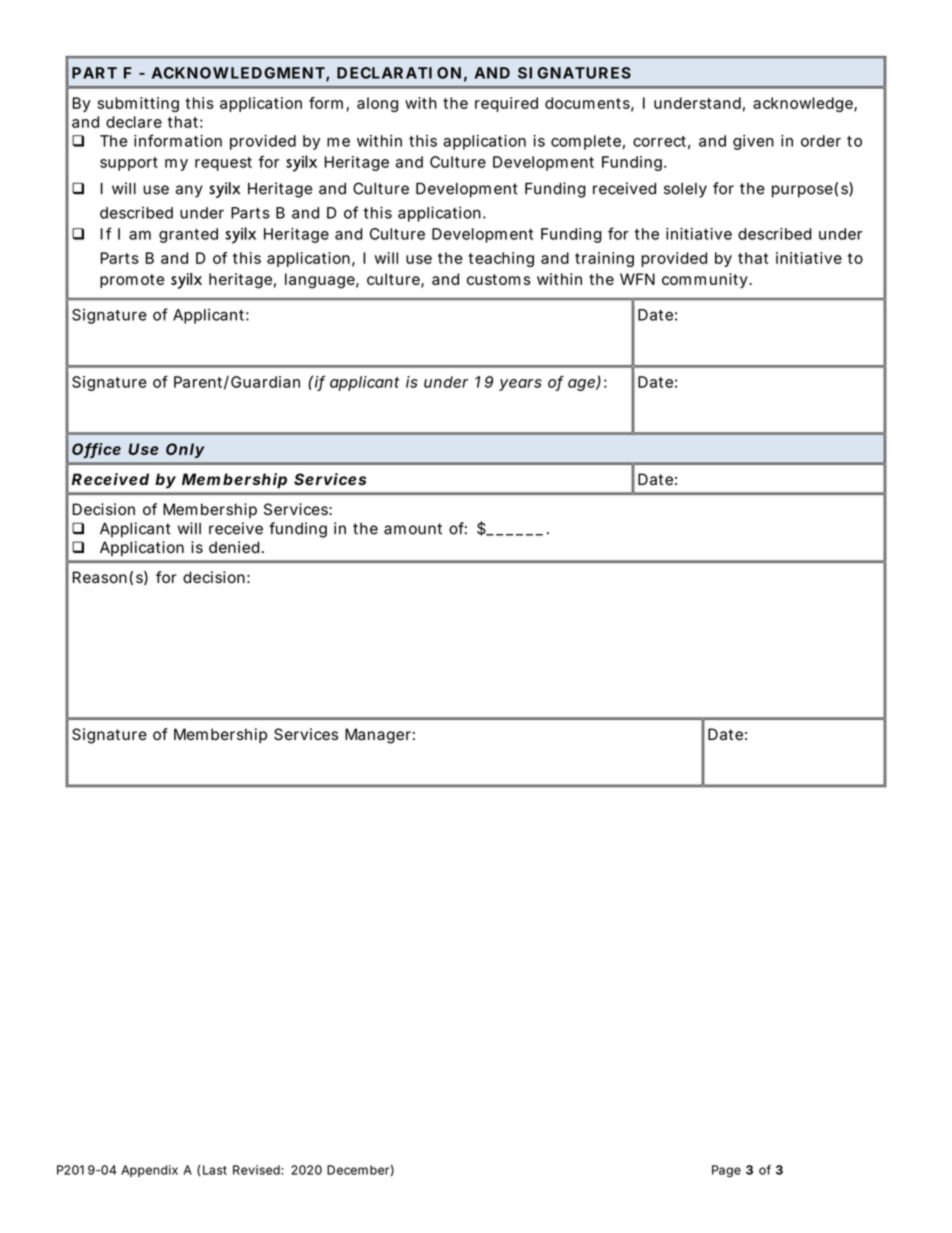 This screenshot has width=952, height=1233. Describe the element at coordinates (215, 1170) in the screenshot. I see `Last` at that location.
